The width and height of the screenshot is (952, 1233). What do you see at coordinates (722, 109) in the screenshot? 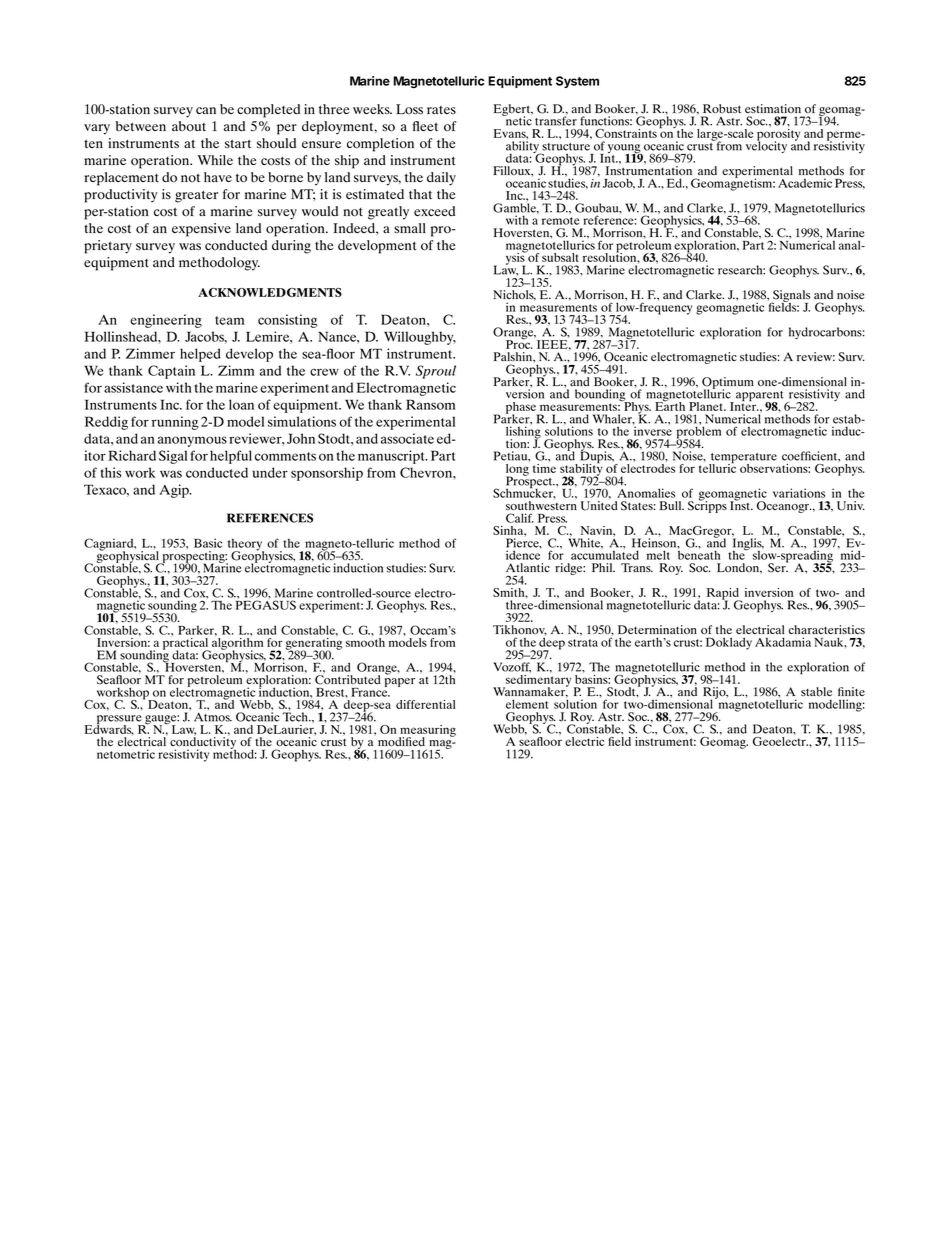
I see `Robust` at bounding box center [722, 109].
